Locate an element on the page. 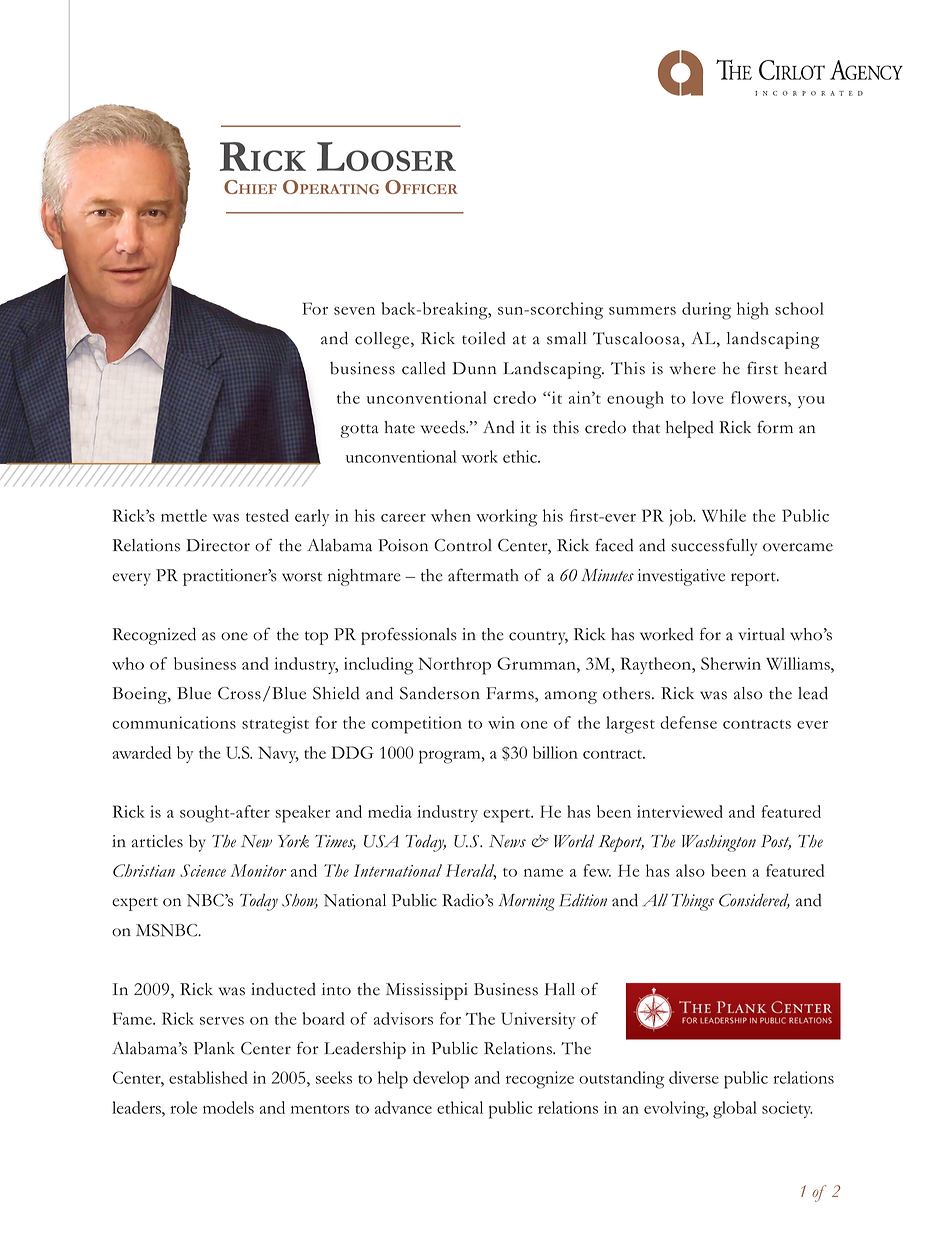  defense is located at coordinates (688, 722).
